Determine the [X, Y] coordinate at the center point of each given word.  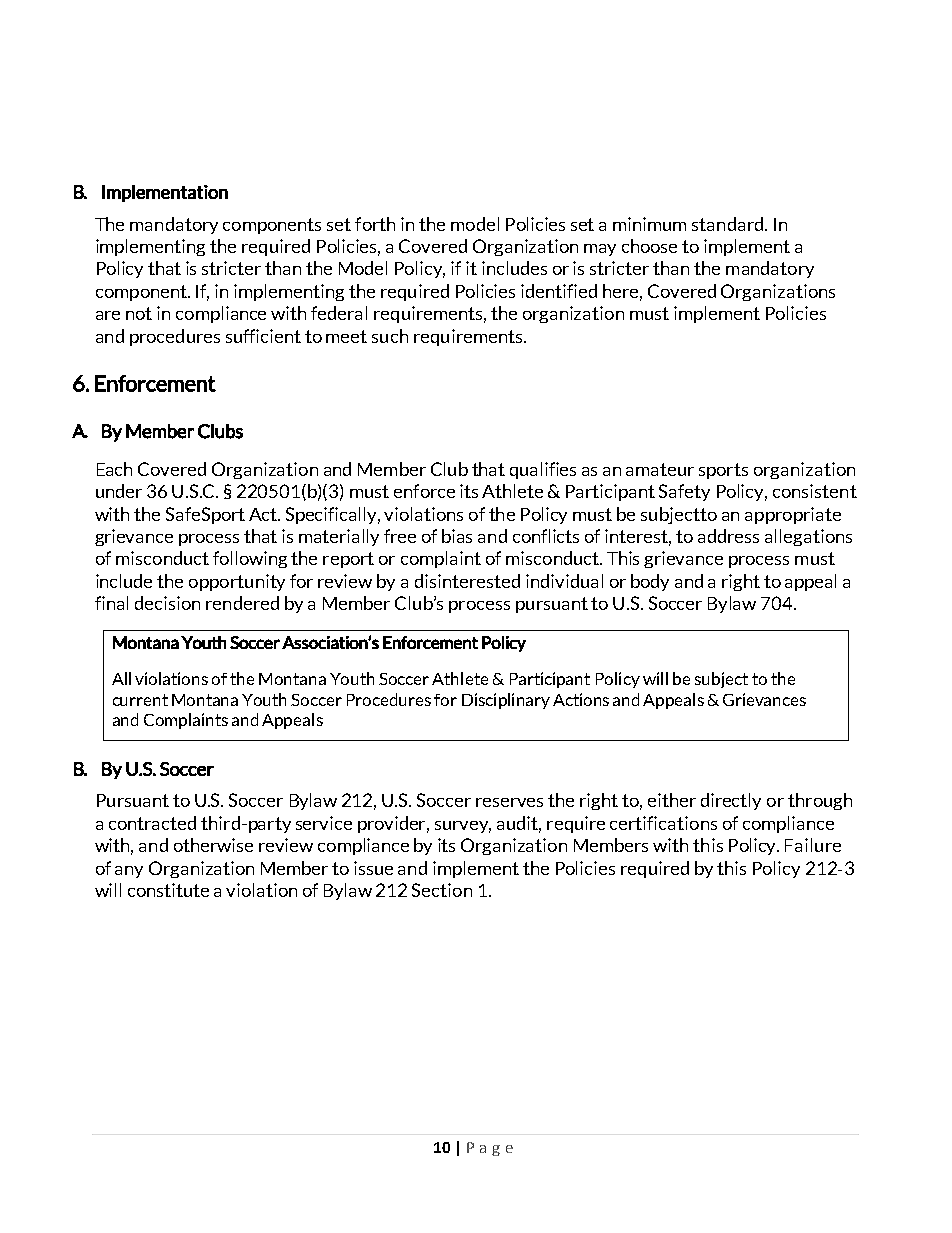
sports [723, 471]
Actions [581, 699]
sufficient [263, 336]
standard [729, 224]
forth [375, 224]
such [390, 336]
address [728, 536]
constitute [168, 890]
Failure [813, 845]
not [139, 313]
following [250, 559]
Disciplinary [506, 701]
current [140, 700]
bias [457, 536]
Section [442, 890]
